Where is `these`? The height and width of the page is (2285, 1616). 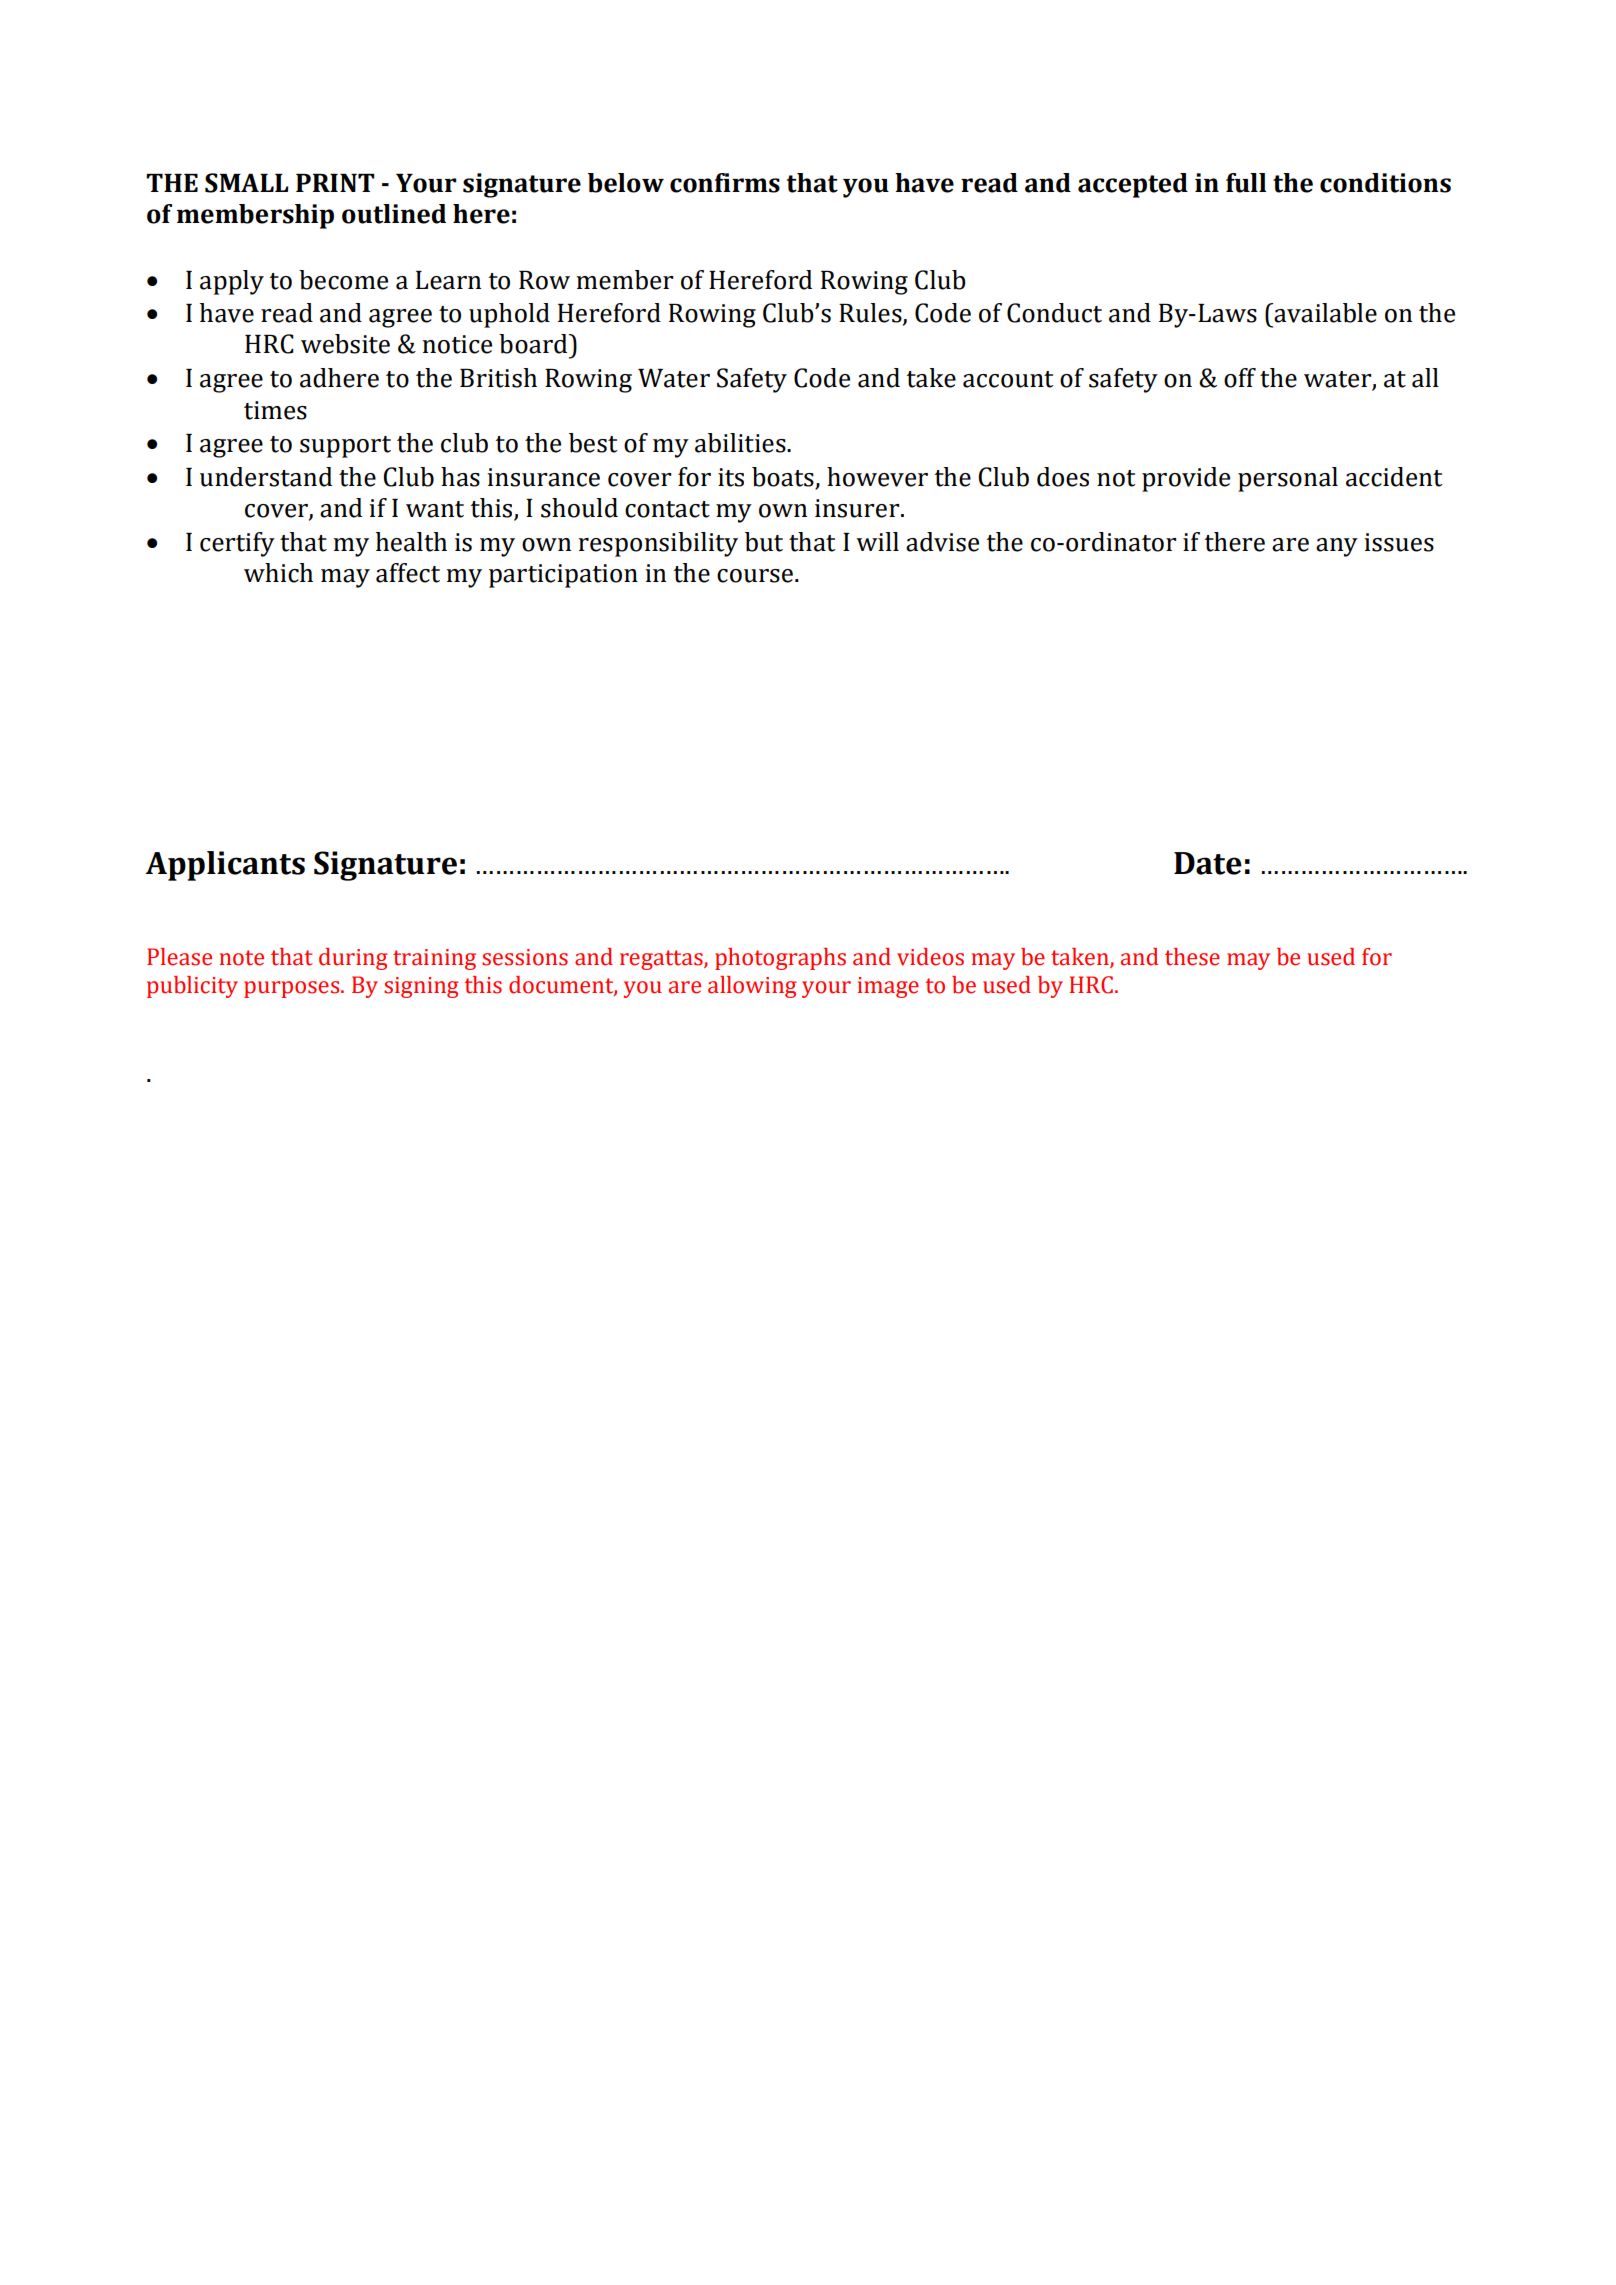
these is located at coordinates (1192, 957).
